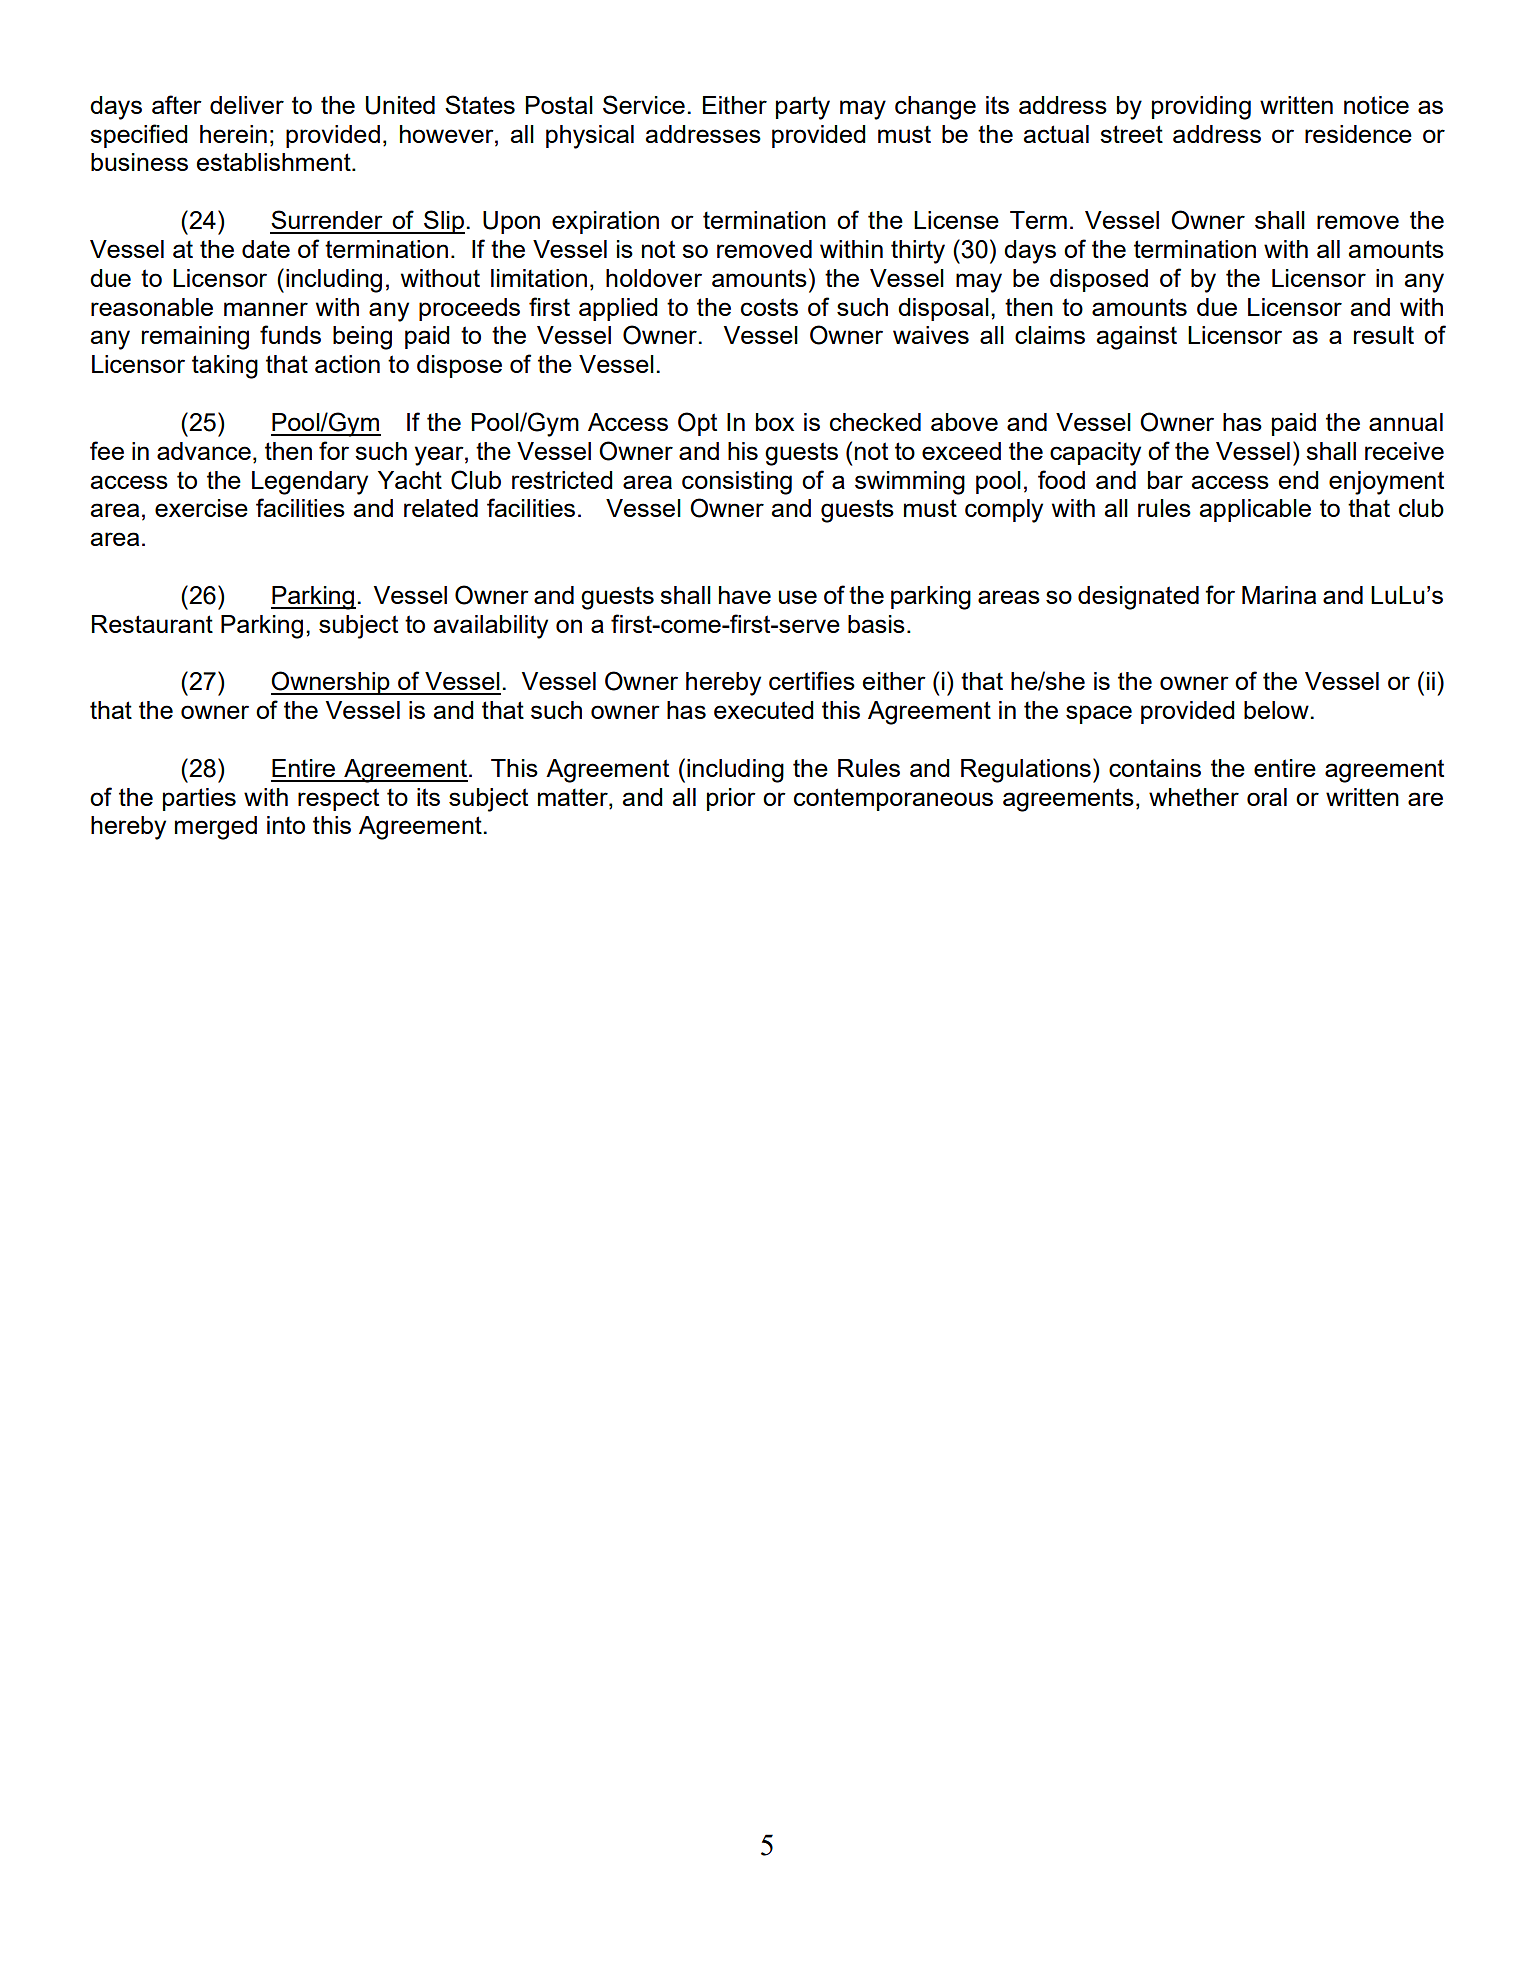  What do you see at coordinates (201, 508) in the screenshot?
I see `exercise` at bounding box center [201, 508].
